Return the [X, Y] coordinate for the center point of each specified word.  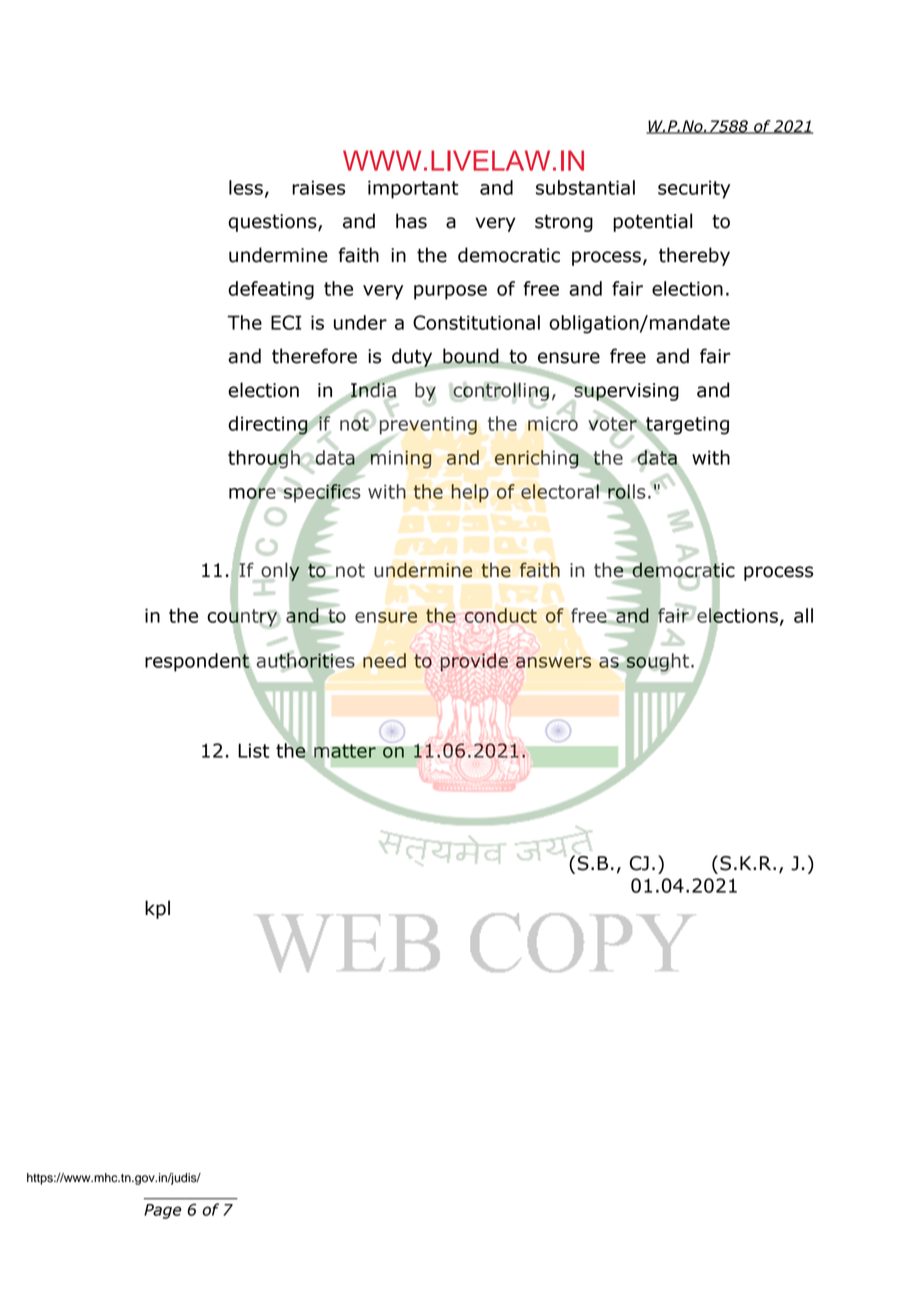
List [254, 750]
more [253, 493]
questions [273, 223]
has [411, 221]
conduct [501, 615]
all [803, 615]
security [694, 189]
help [470, 493]
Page [162, 1211]
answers [553, 662]
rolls [626, 492]
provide [474, 662]
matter [345, 751]
